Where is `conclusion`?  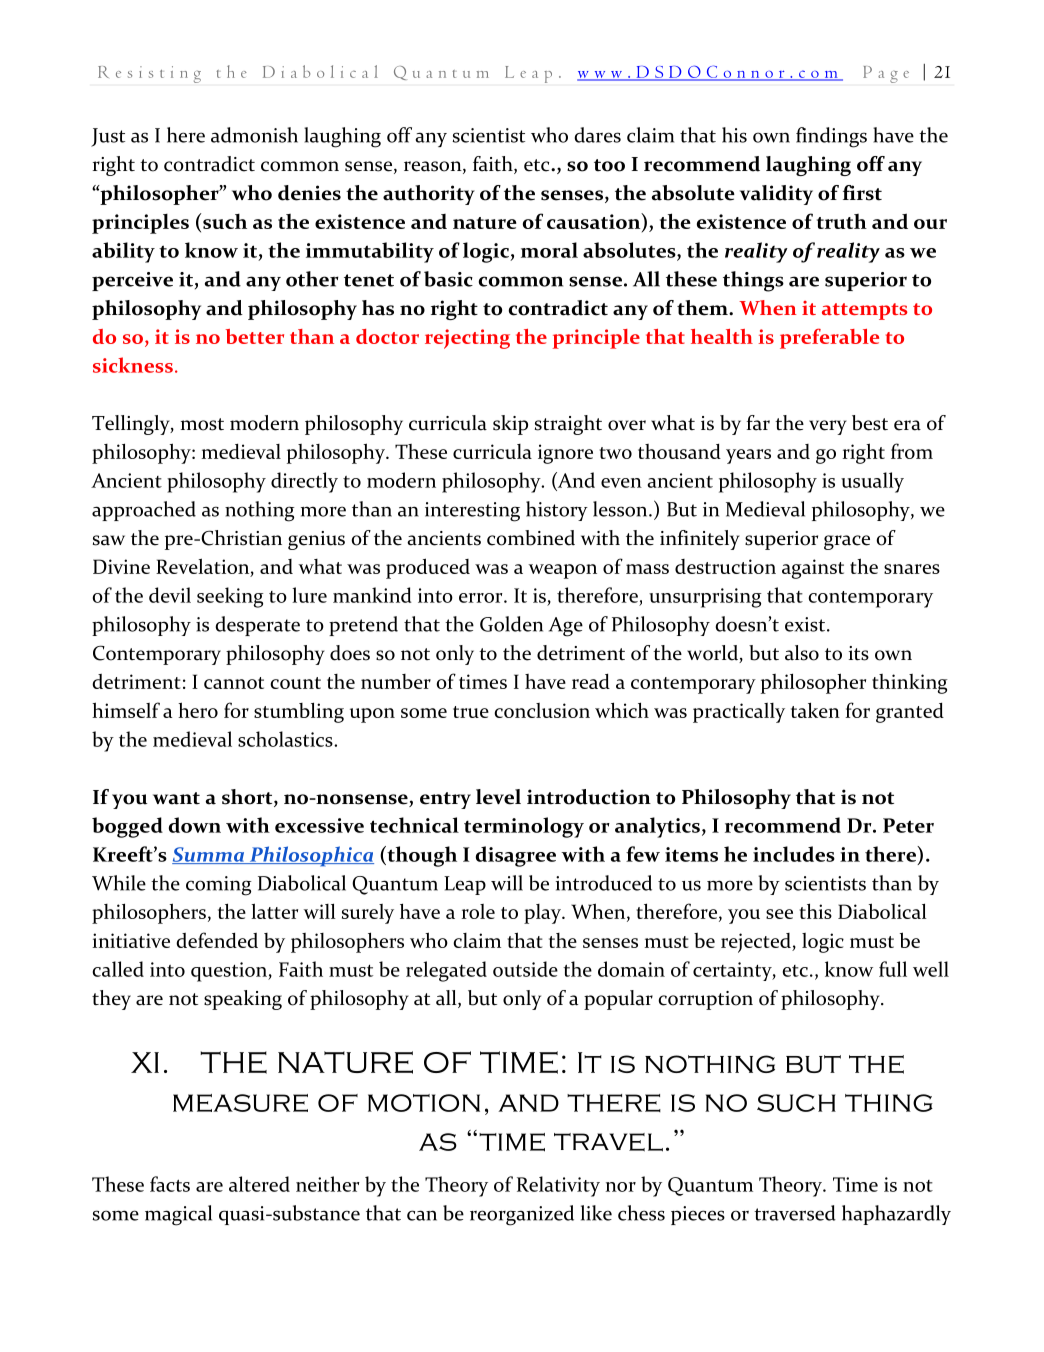
conclusion is located at coordinates (542, 710).
